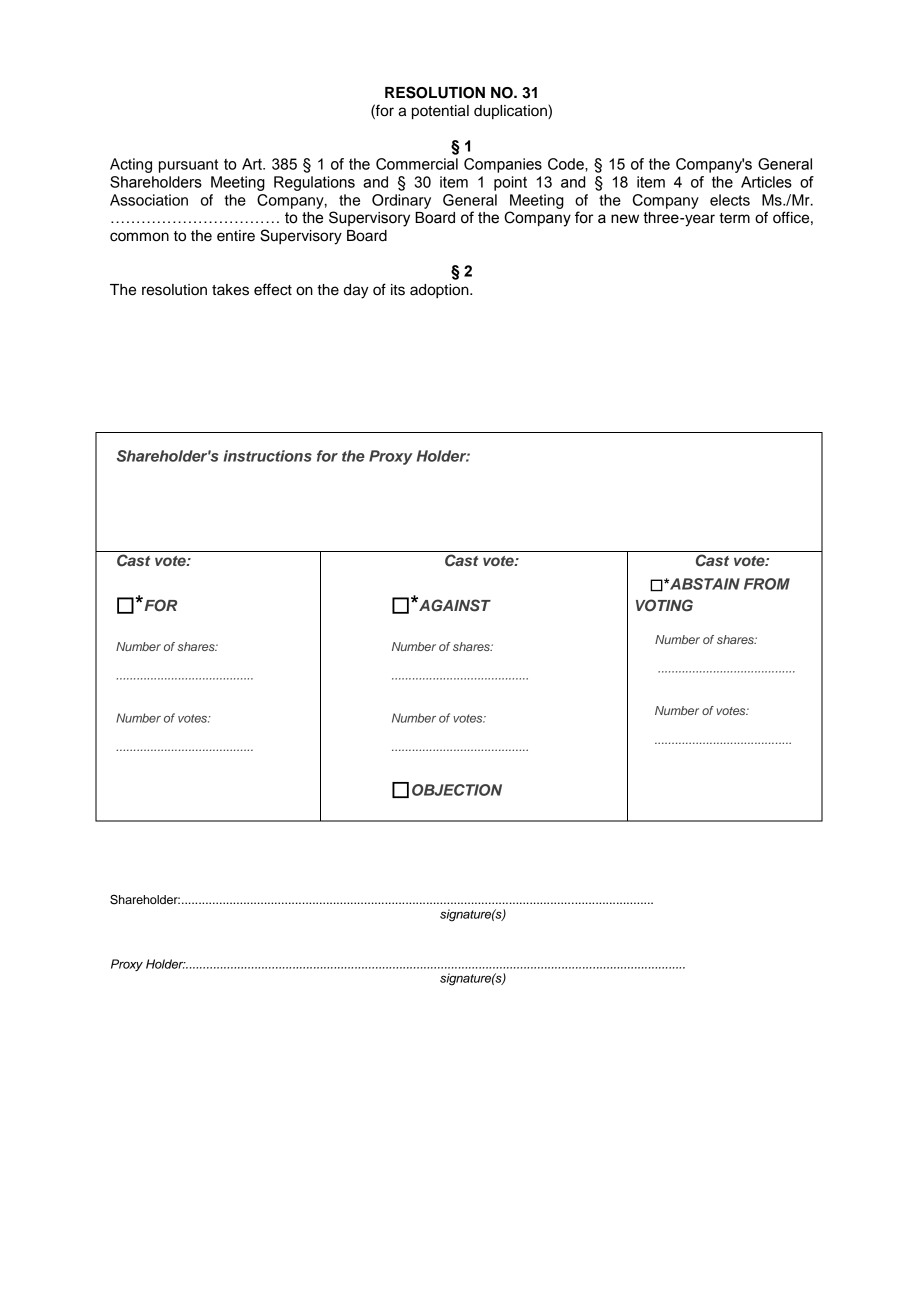 The height and width of the screenshot is (1308, 924). What do you see at coordinates (567, 164) in the screenshot?
I see `Code` at bounding box center [567, 164].
